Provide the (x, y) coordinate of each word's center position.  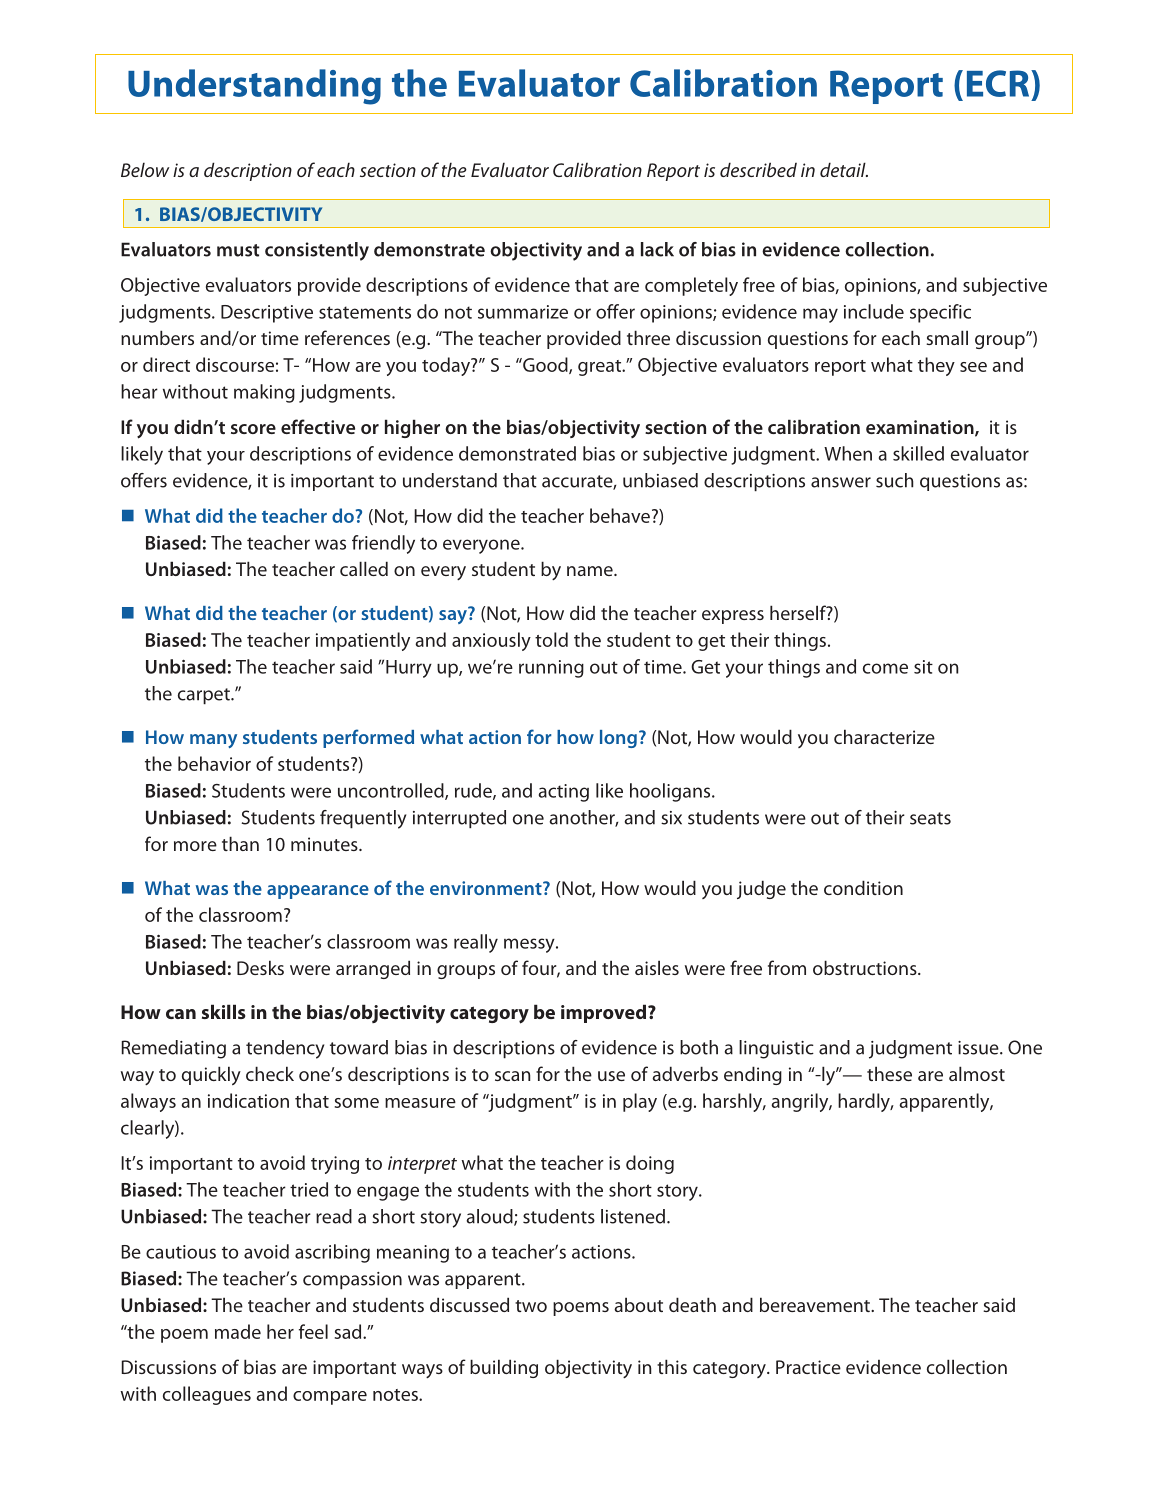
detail (844, 169)
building (504, 1368)
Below (145, 169)
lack (657, 249)
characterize (884, 736)
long (618, 739)
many (213, 741)
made (238, 1331)
